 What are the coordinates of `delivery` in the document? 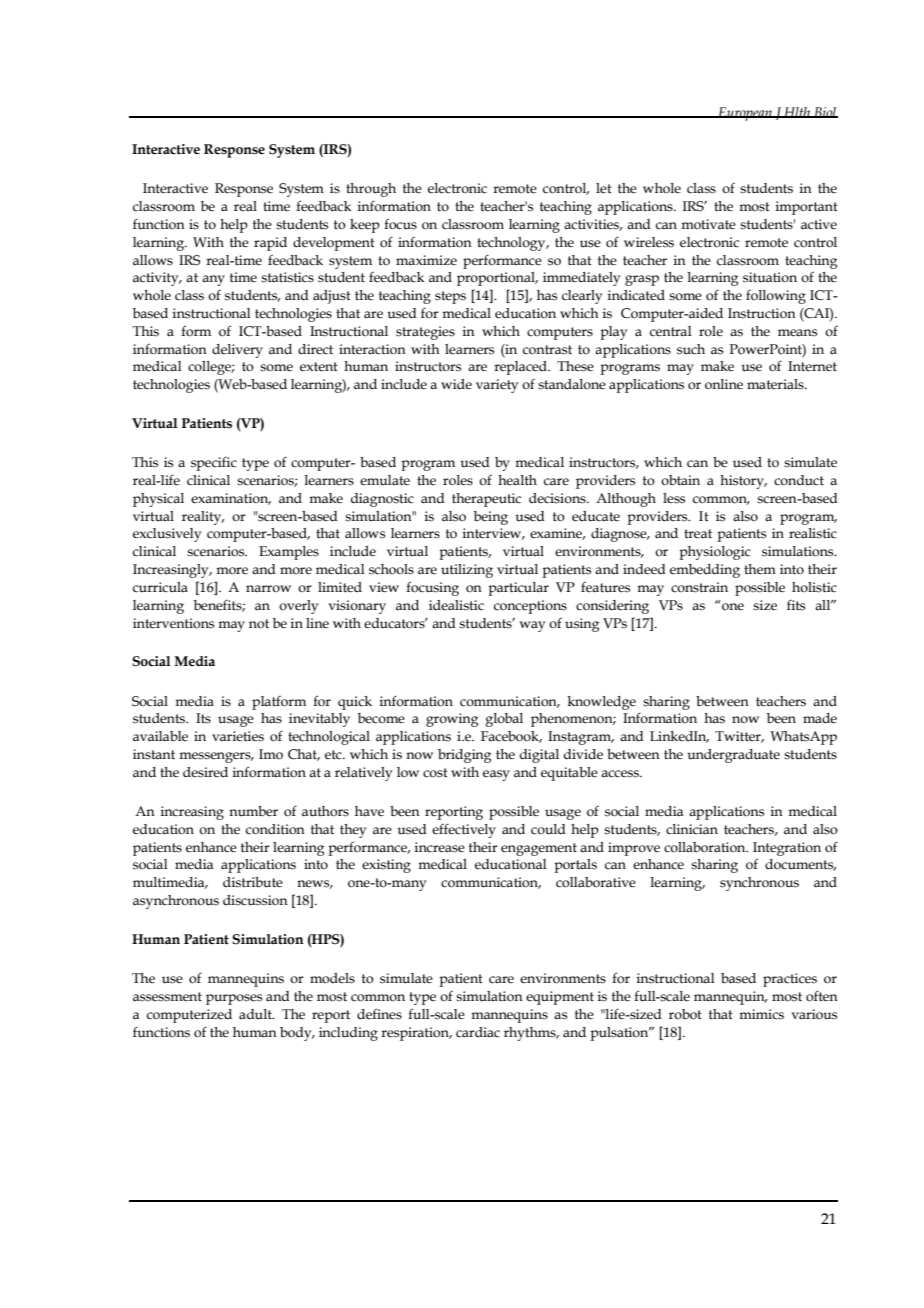 It's located at (237, 351).
